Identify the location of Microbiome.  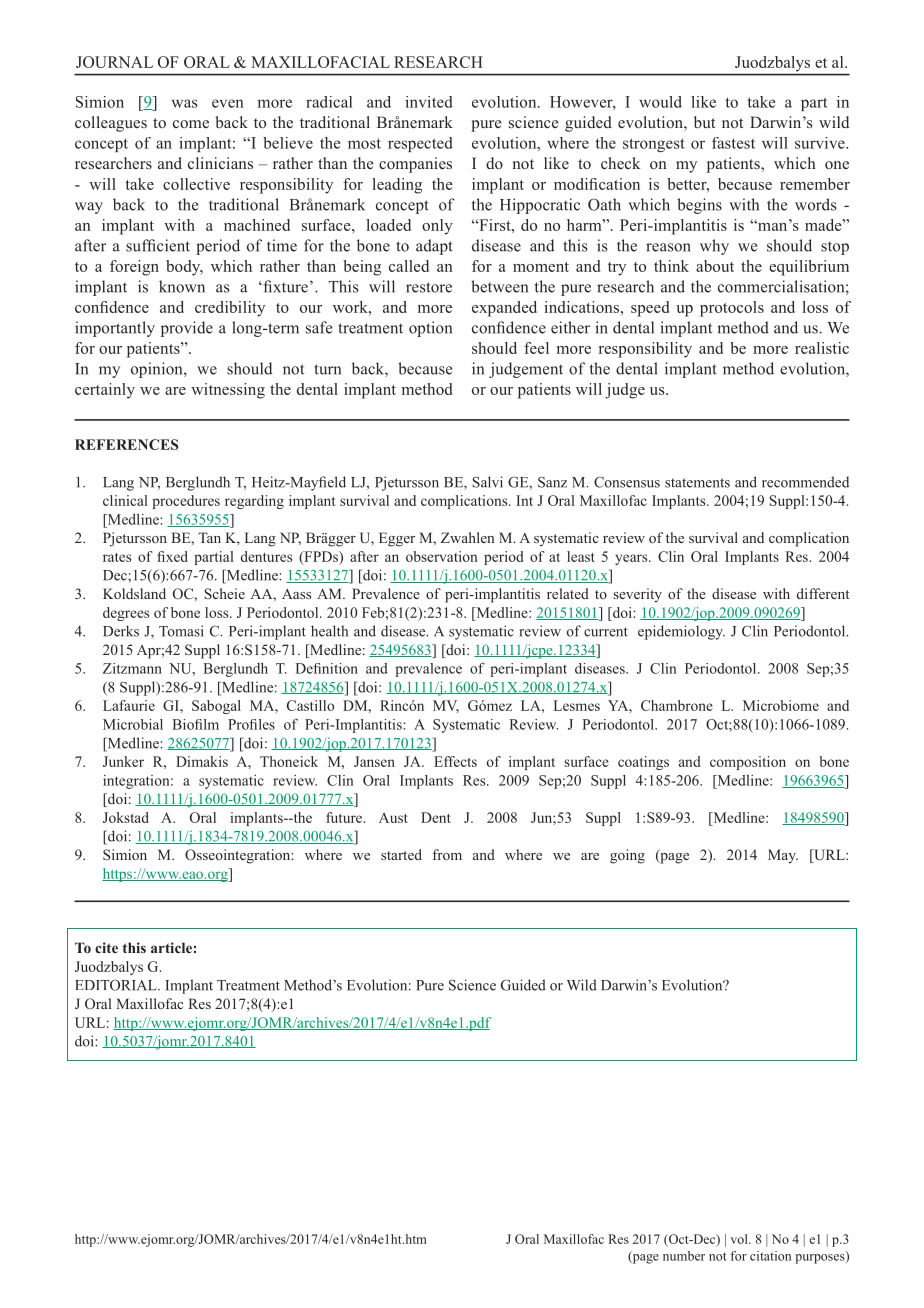
(781, 705).
